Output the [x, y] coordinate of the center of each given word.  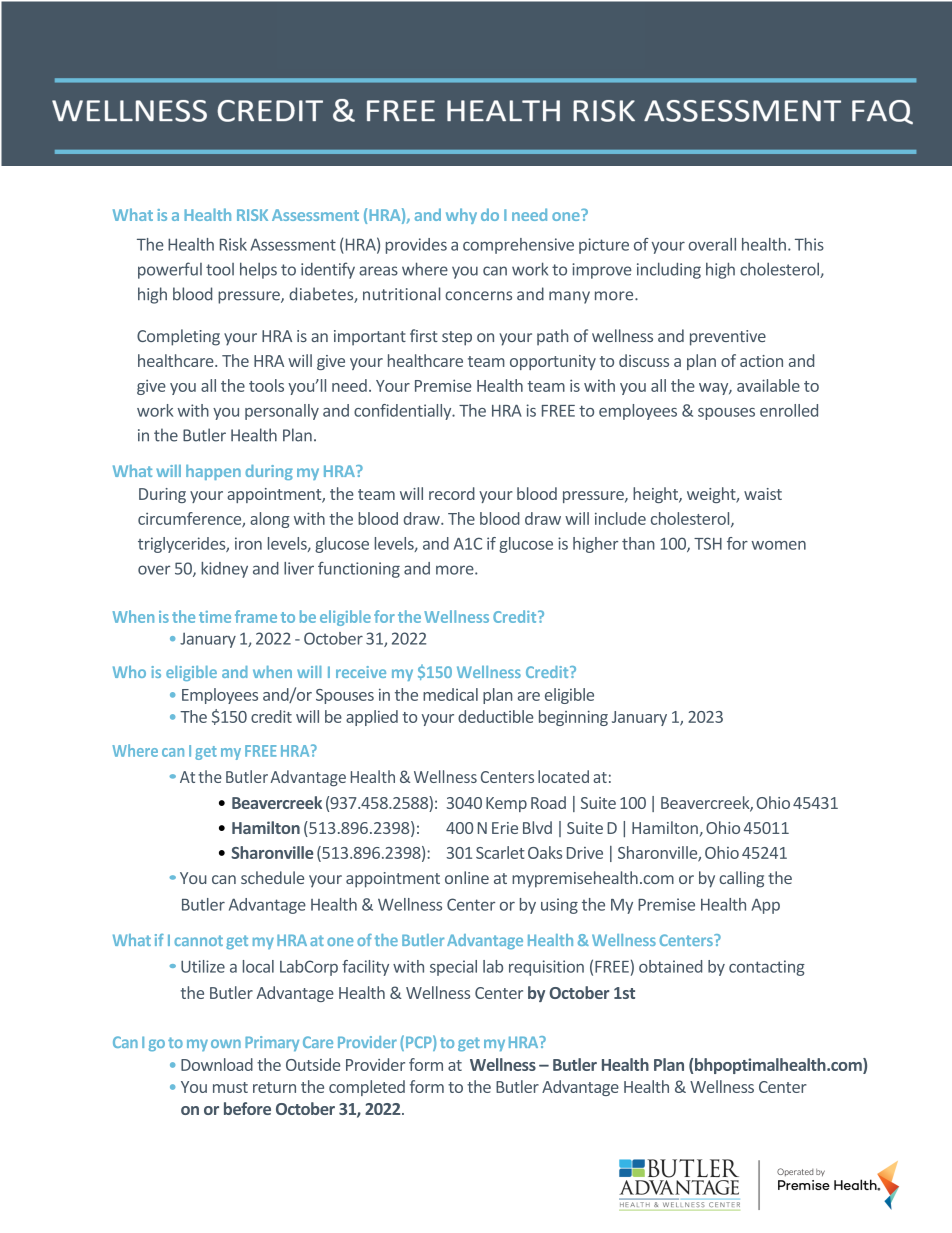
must [230, 1087]
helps [258, 270]
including [669, 270]
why [461, 216]
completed [367, 1088]
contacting [767, 968]
